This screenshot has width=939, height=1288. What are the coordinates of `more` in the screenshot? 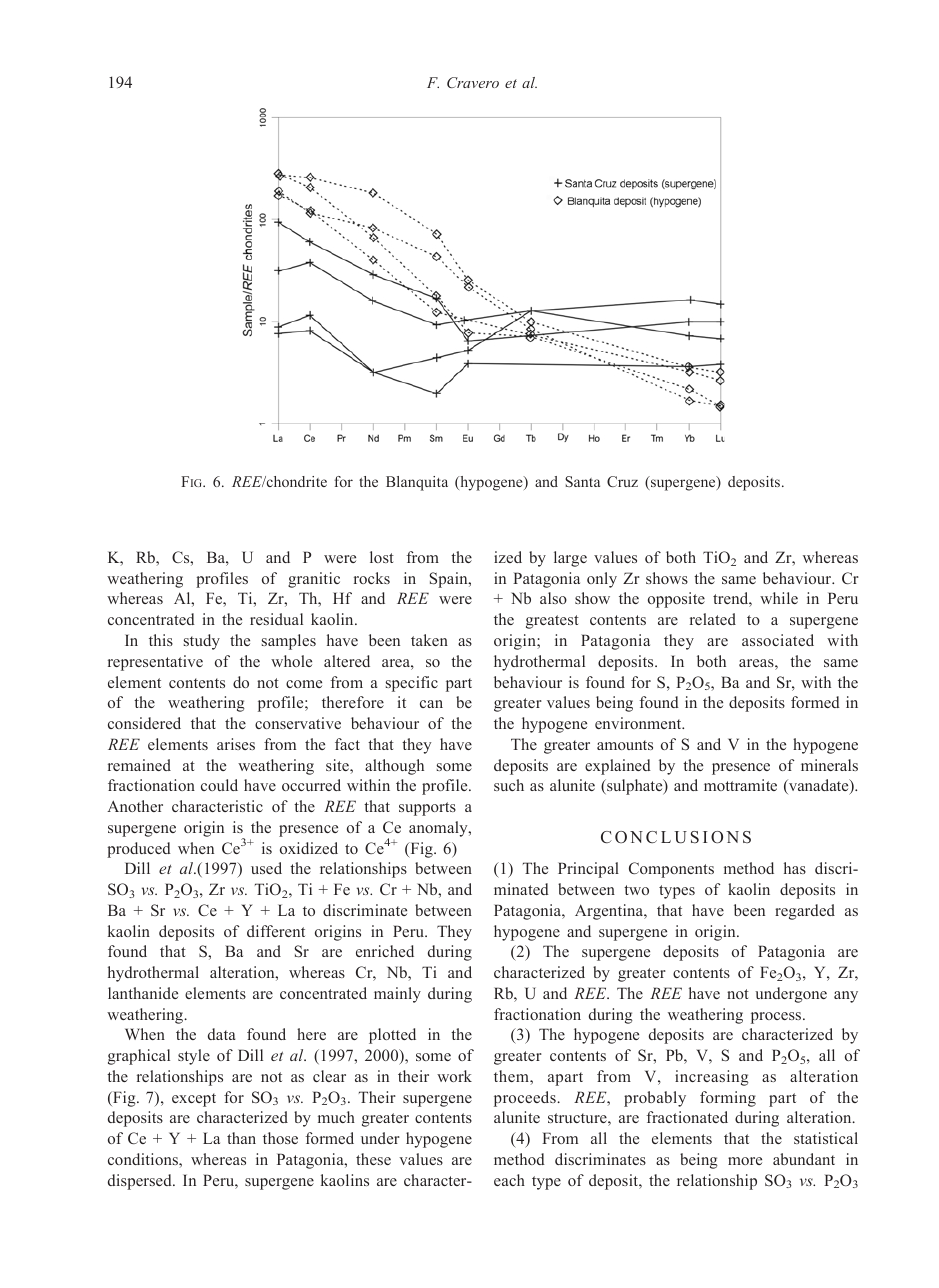 It's located at (745, 1161).
